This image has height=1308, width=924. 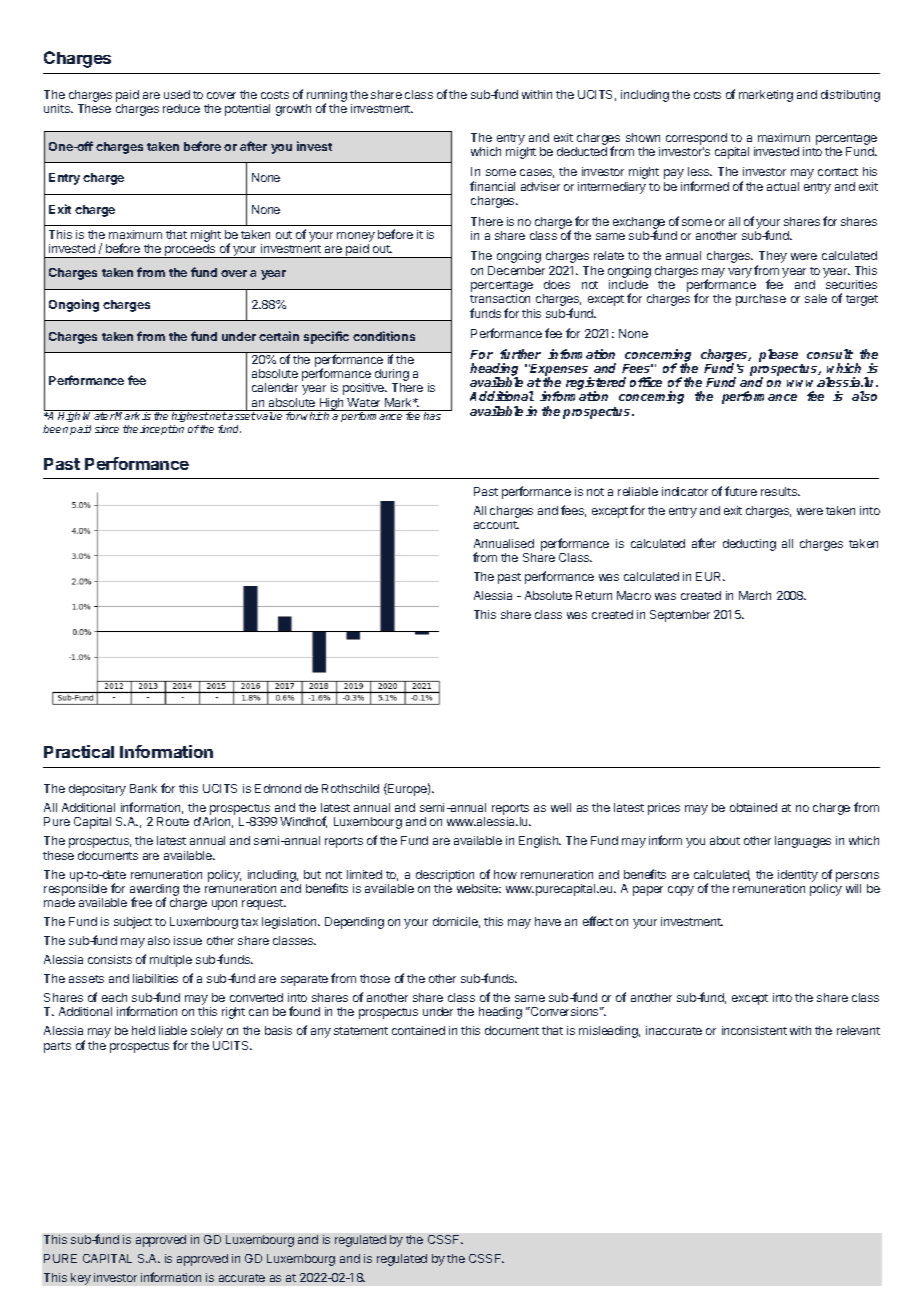 I want to click on positive, so click(x=365, y=389).
